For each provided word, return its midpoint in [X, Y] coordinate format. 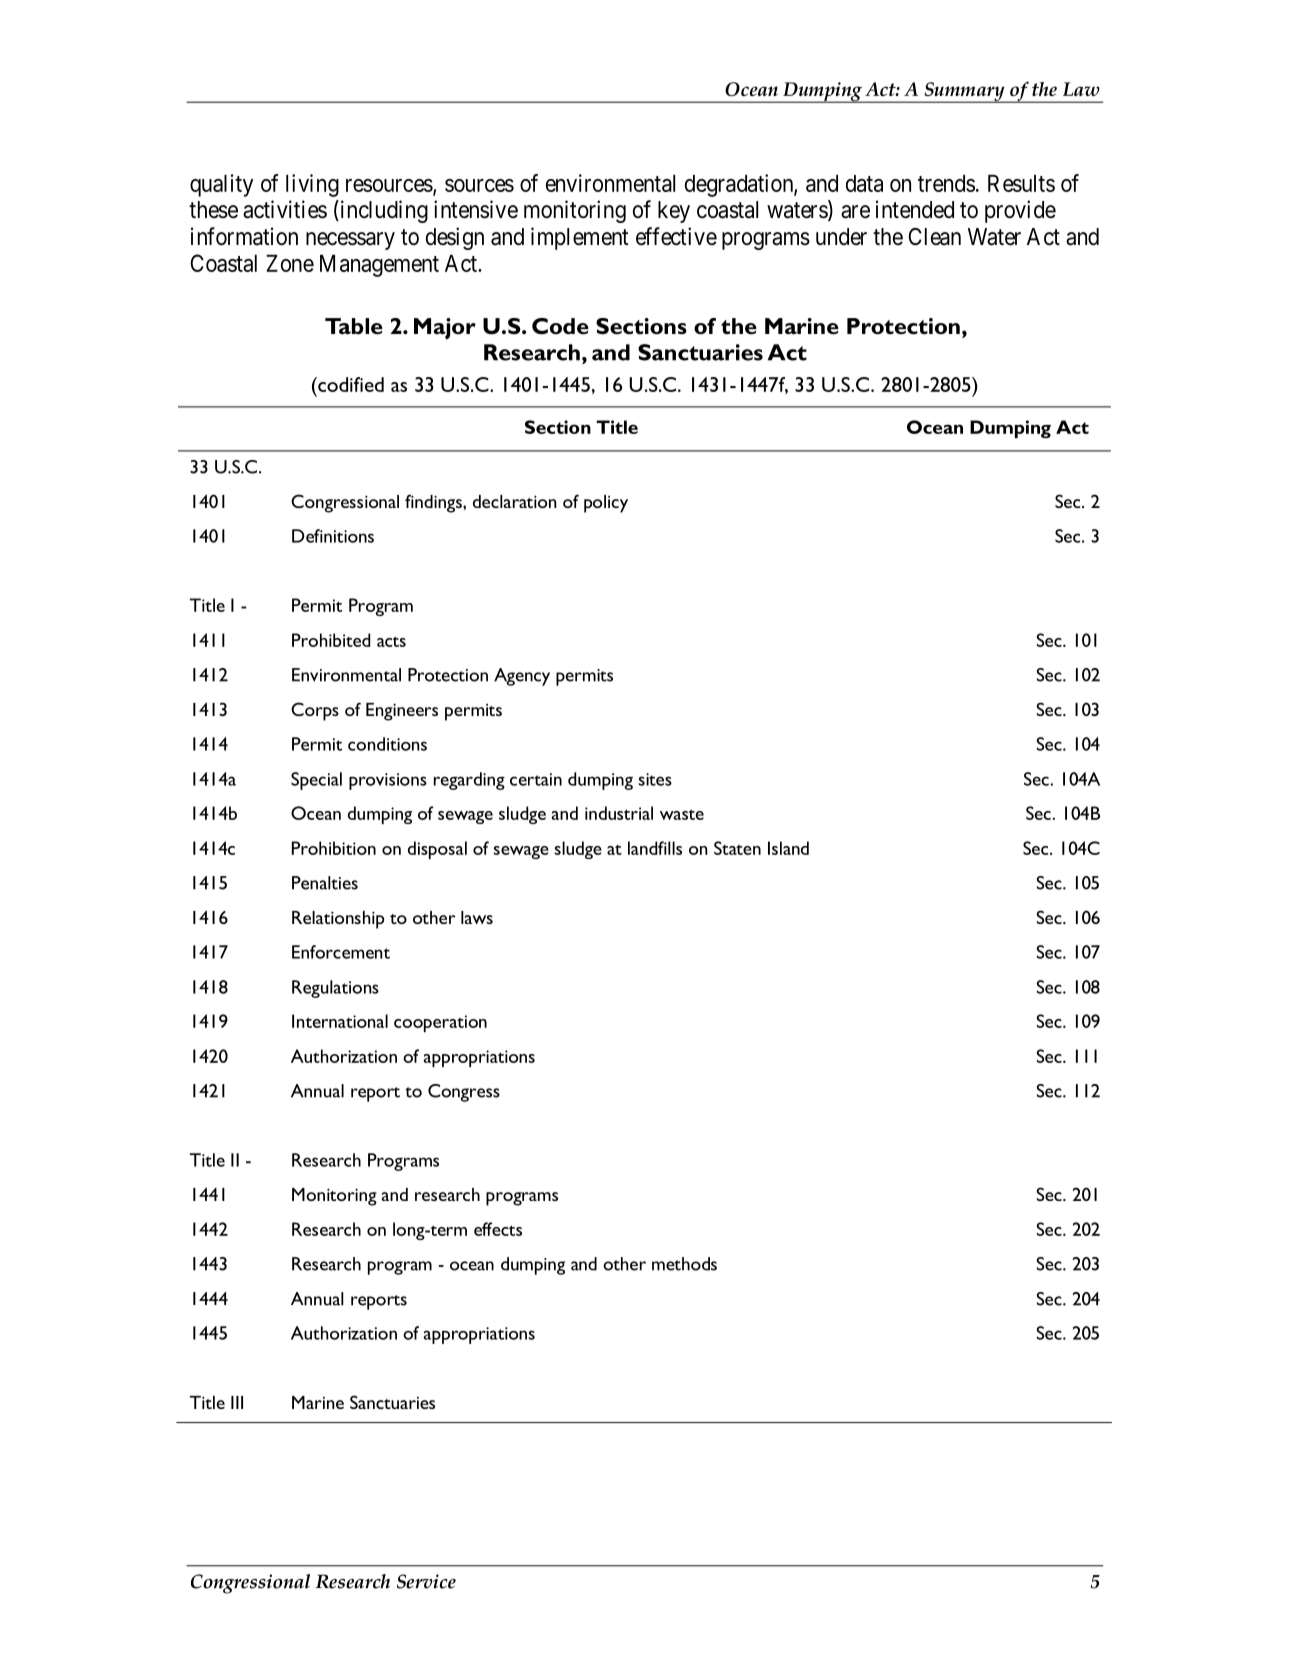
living [312, 185]
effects [498, 1229]
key [674, 212]
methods [684, 1264]
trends [946, 183]
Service [426, 1581]
